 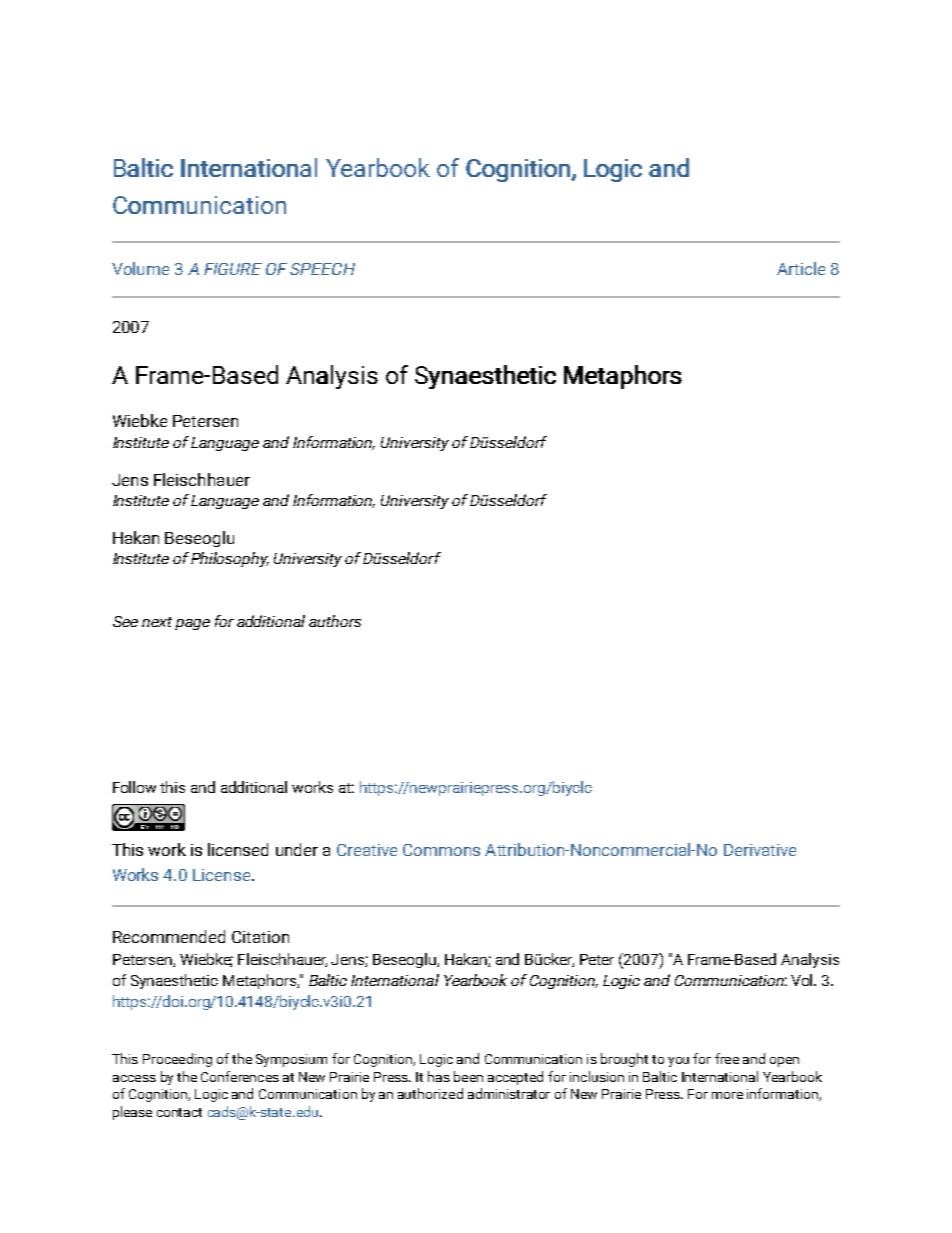 What do you see at coordinates (727, 1058) in the screenshot?
I see `free` at bounding box center [727, 1058].
